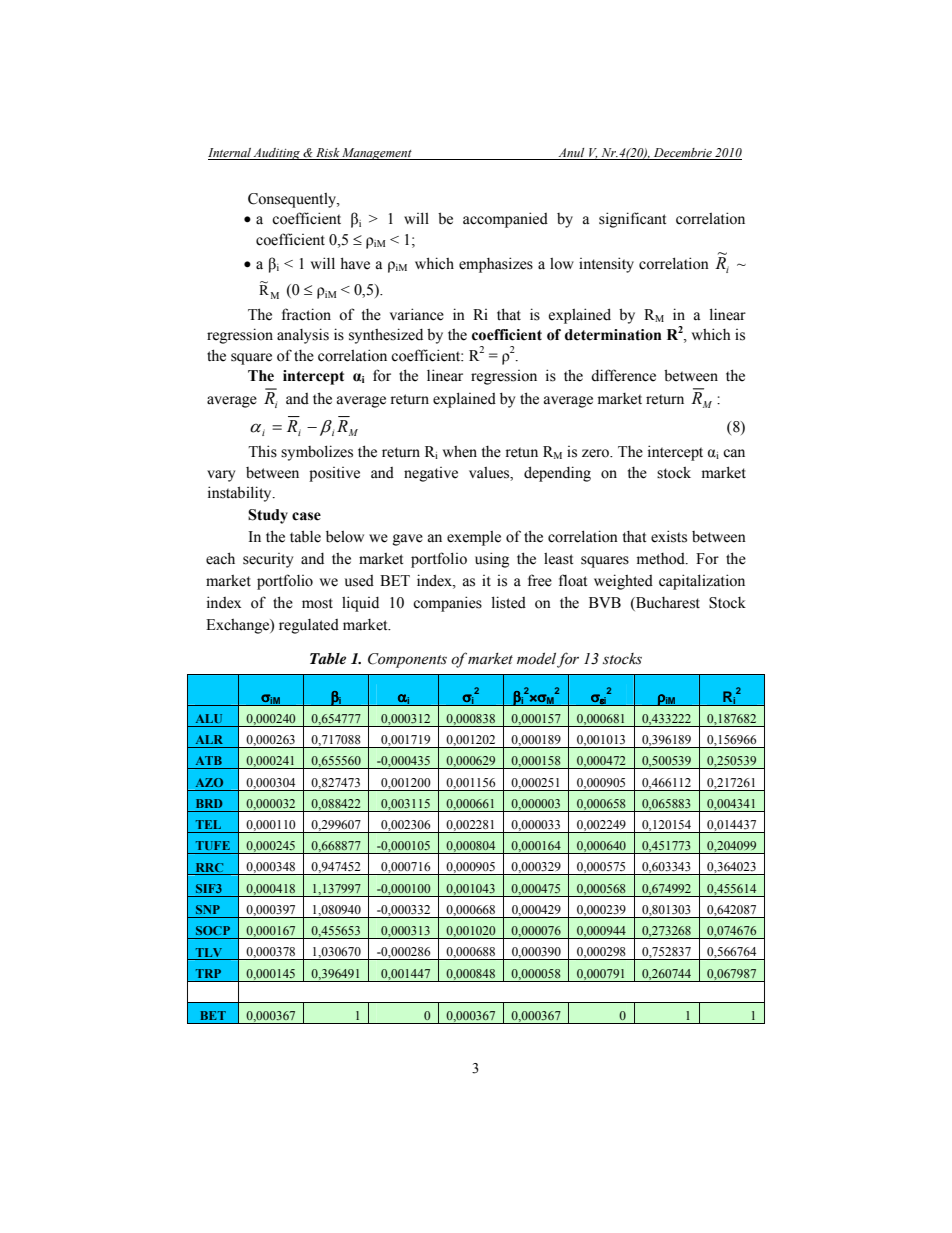  Describe the element at coordinates (268, 560) in the screenshot. I see `security` at that location.
